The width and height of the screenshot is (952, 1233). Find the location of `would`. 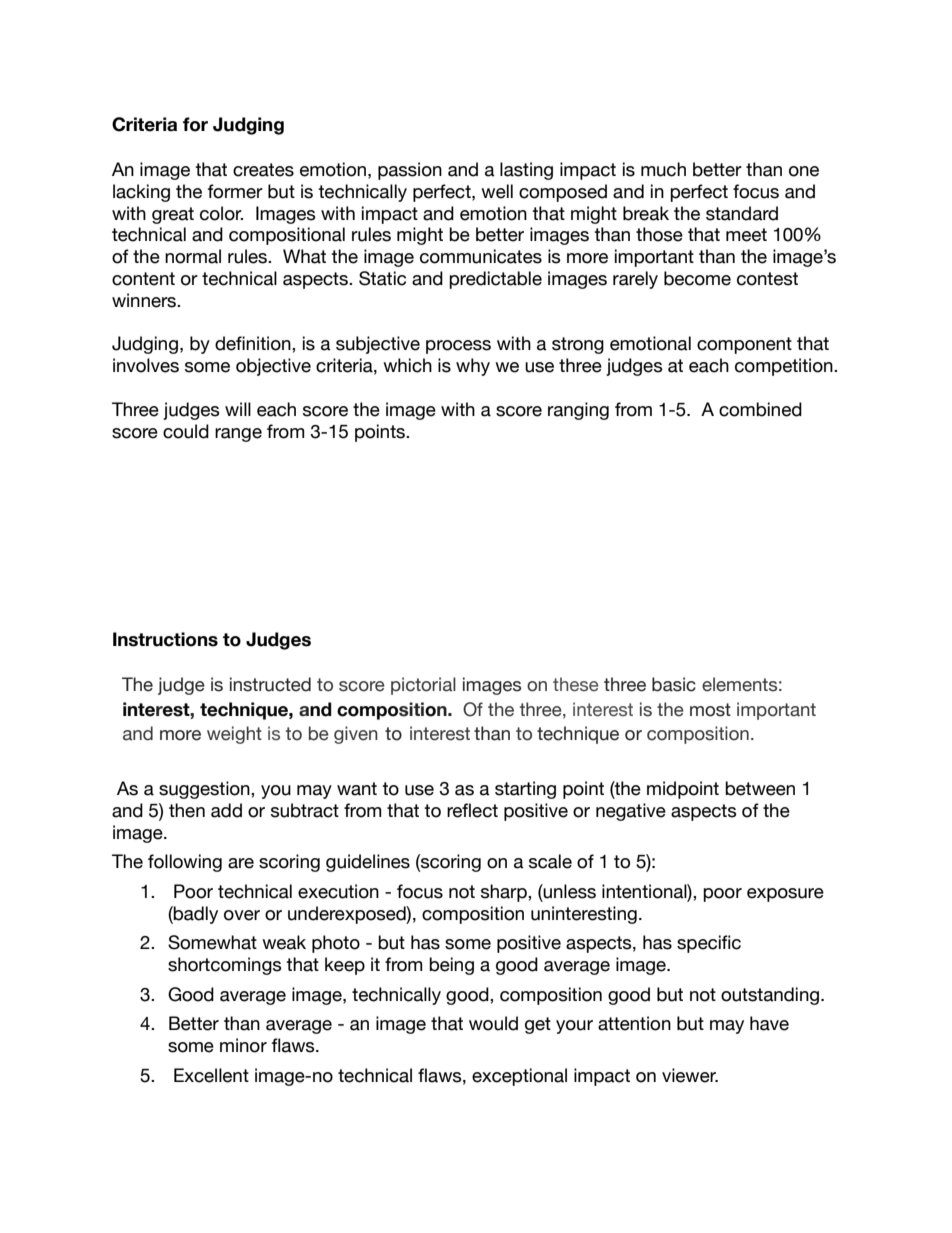

would is located at coordinates (493, 1023).
